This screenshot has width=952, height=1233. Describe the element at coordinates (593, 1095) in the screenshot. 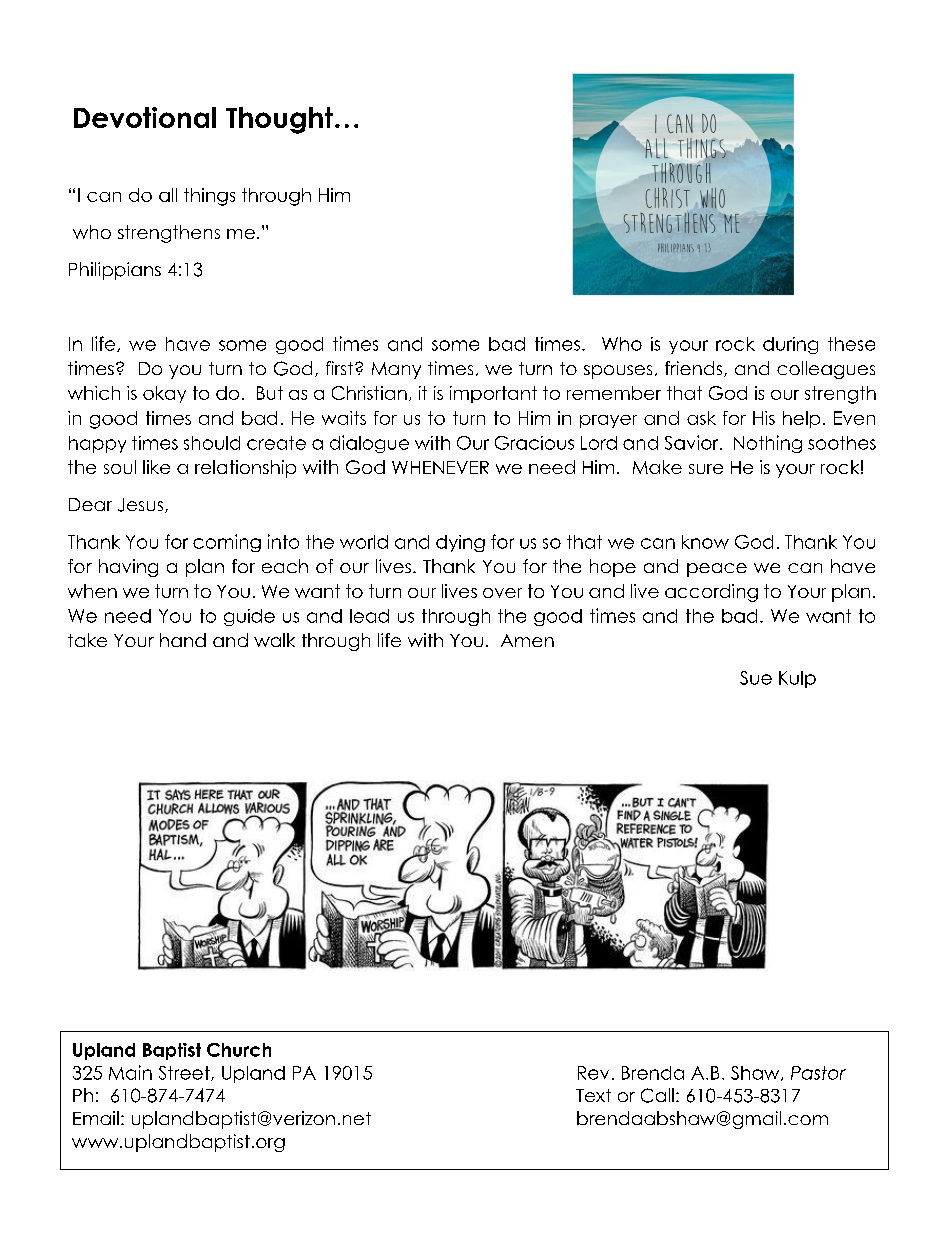

I see `Text` at that location.
